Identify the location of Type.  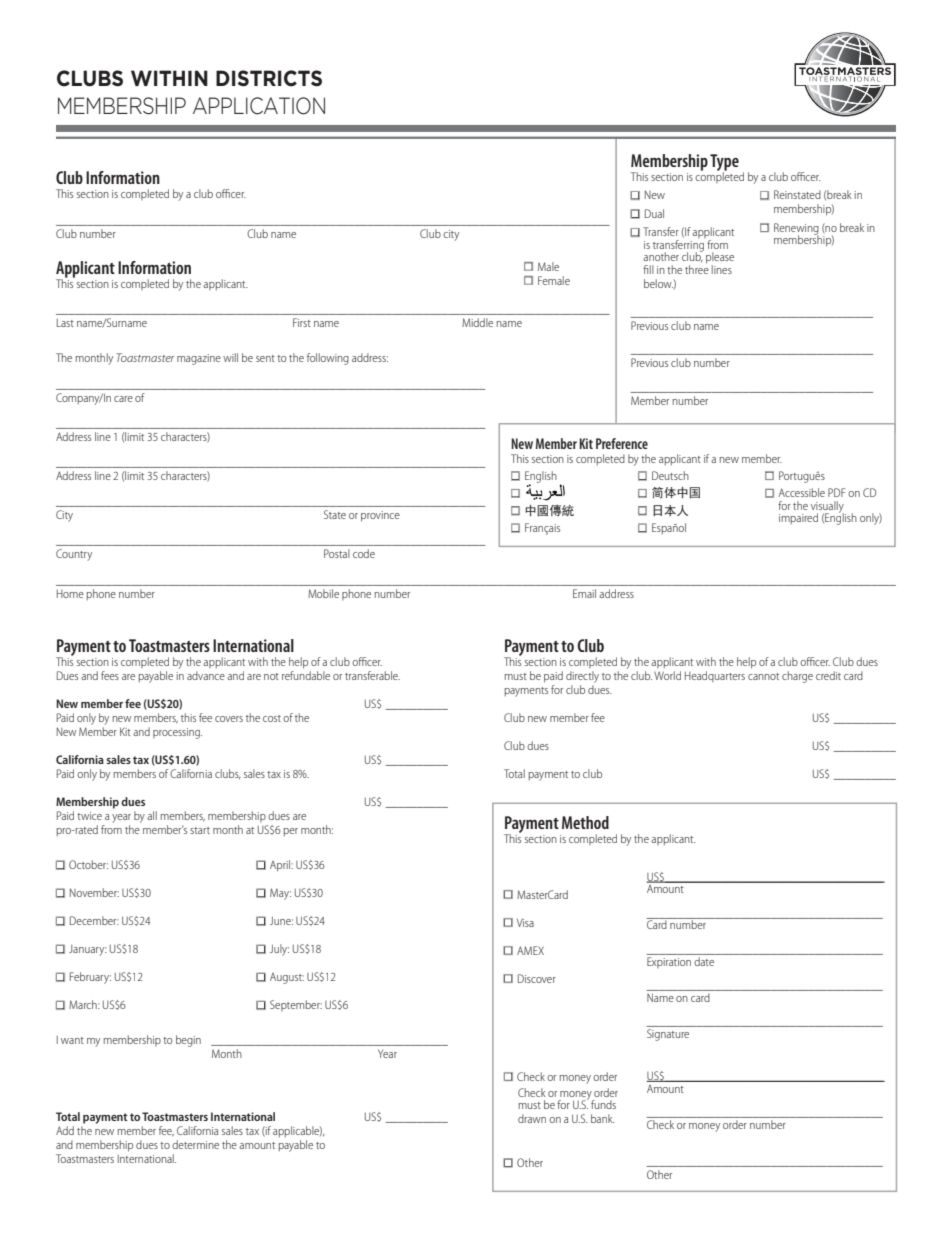
(724, 163).
